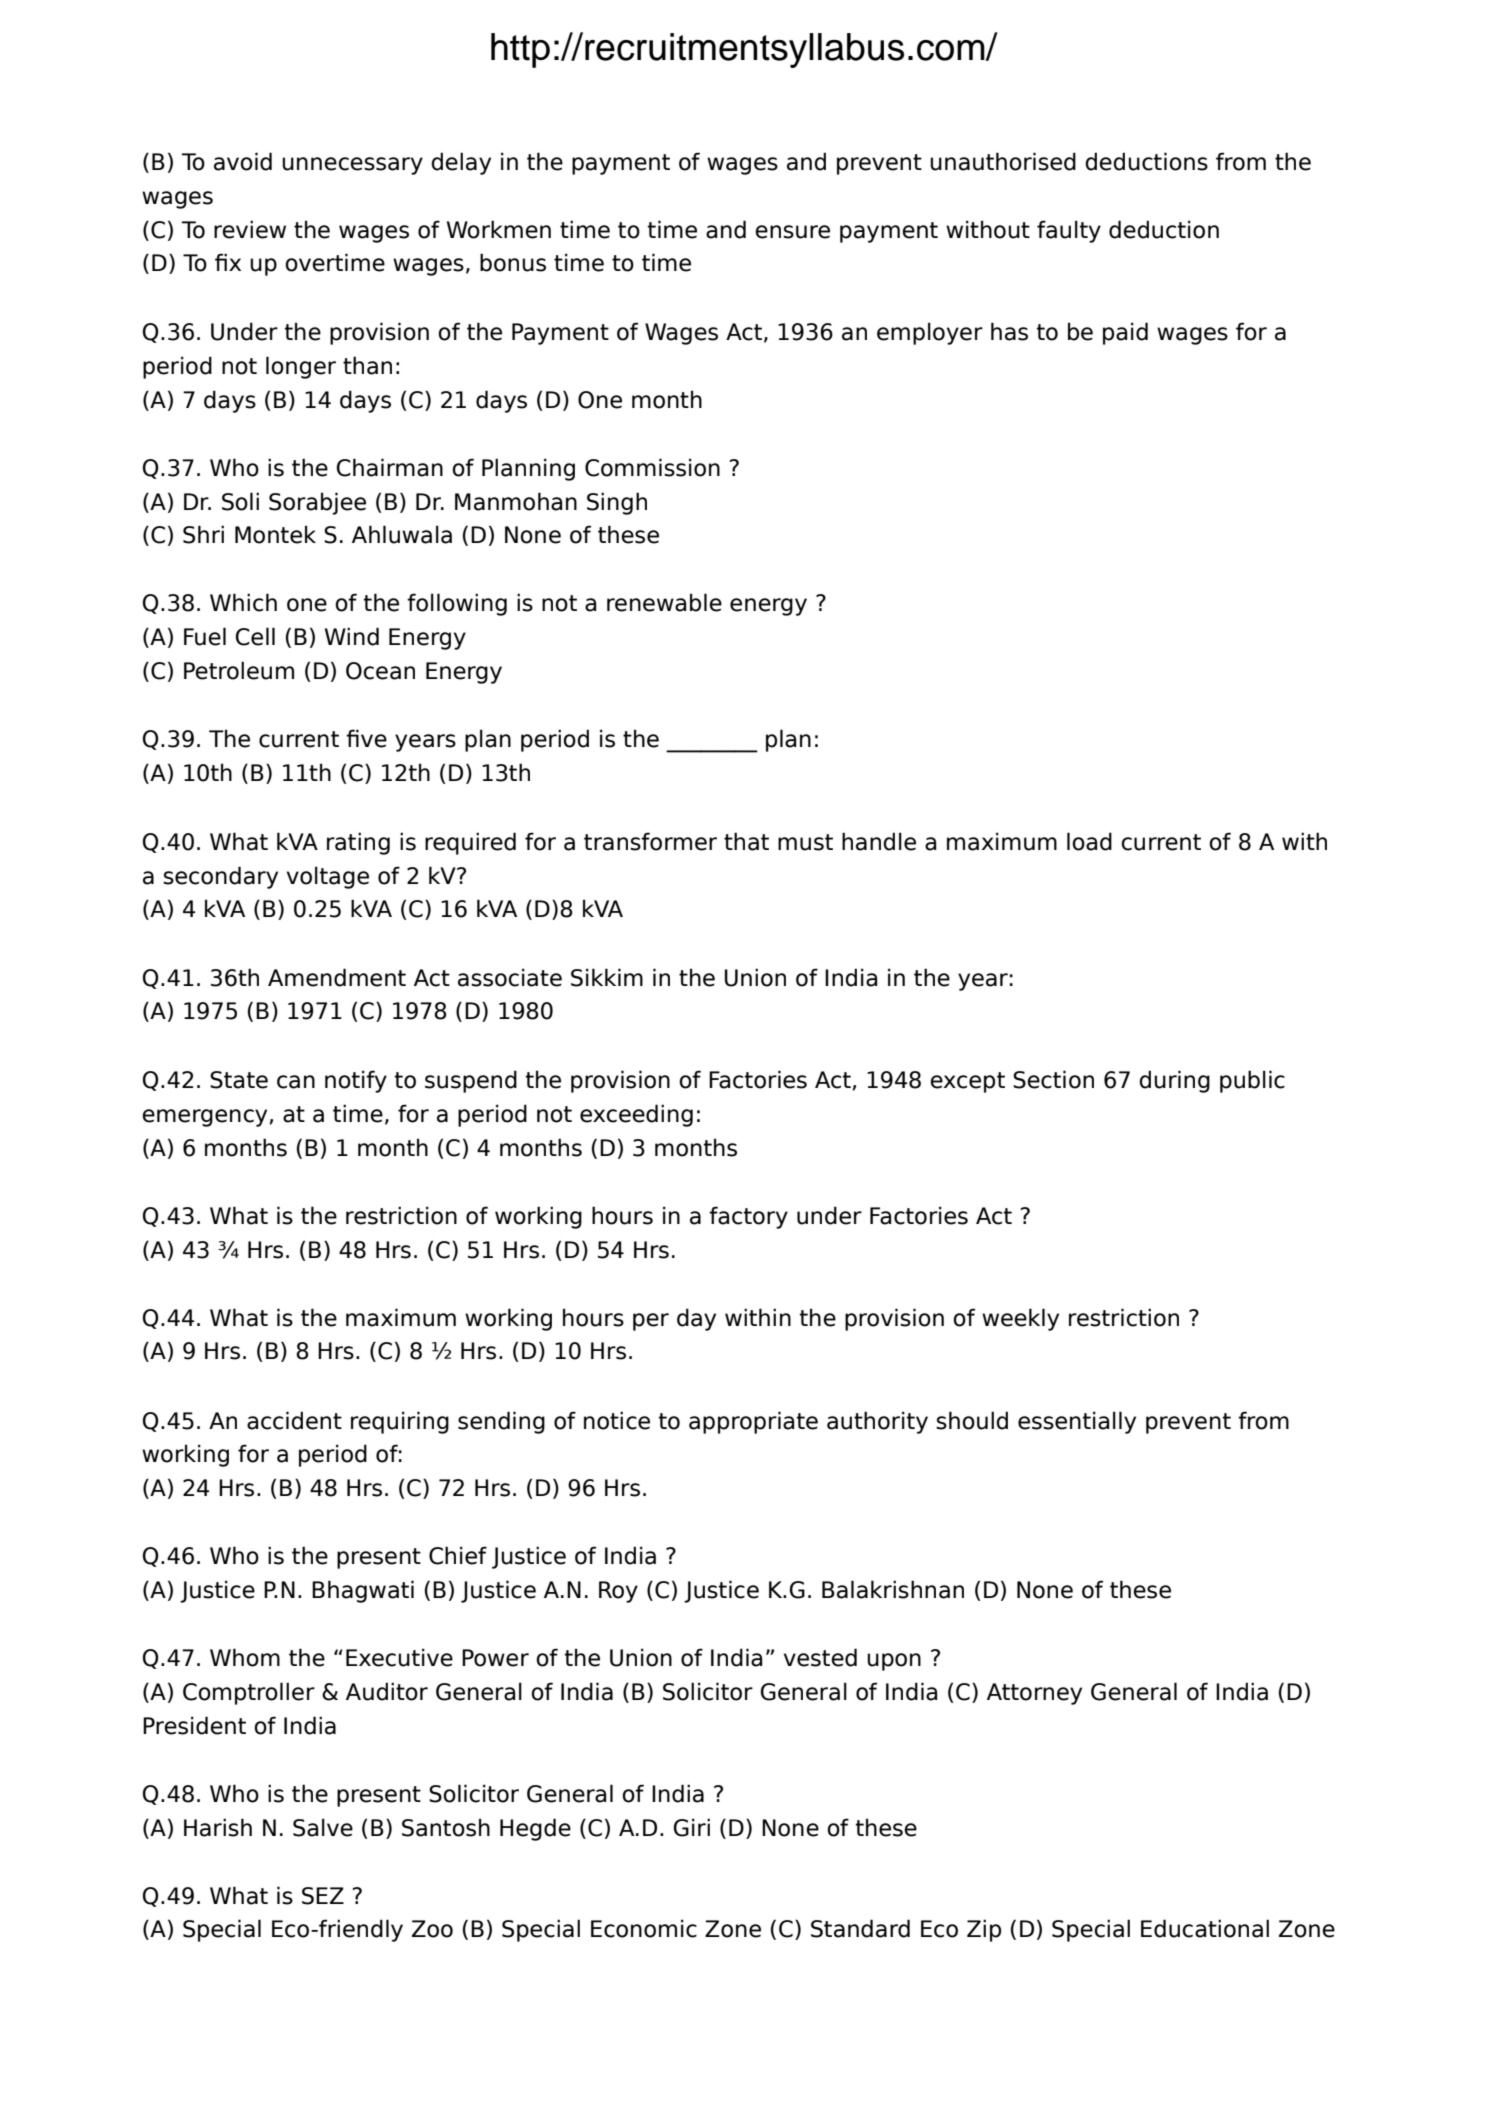  I want to click on Giri, so click(692, 1827).
